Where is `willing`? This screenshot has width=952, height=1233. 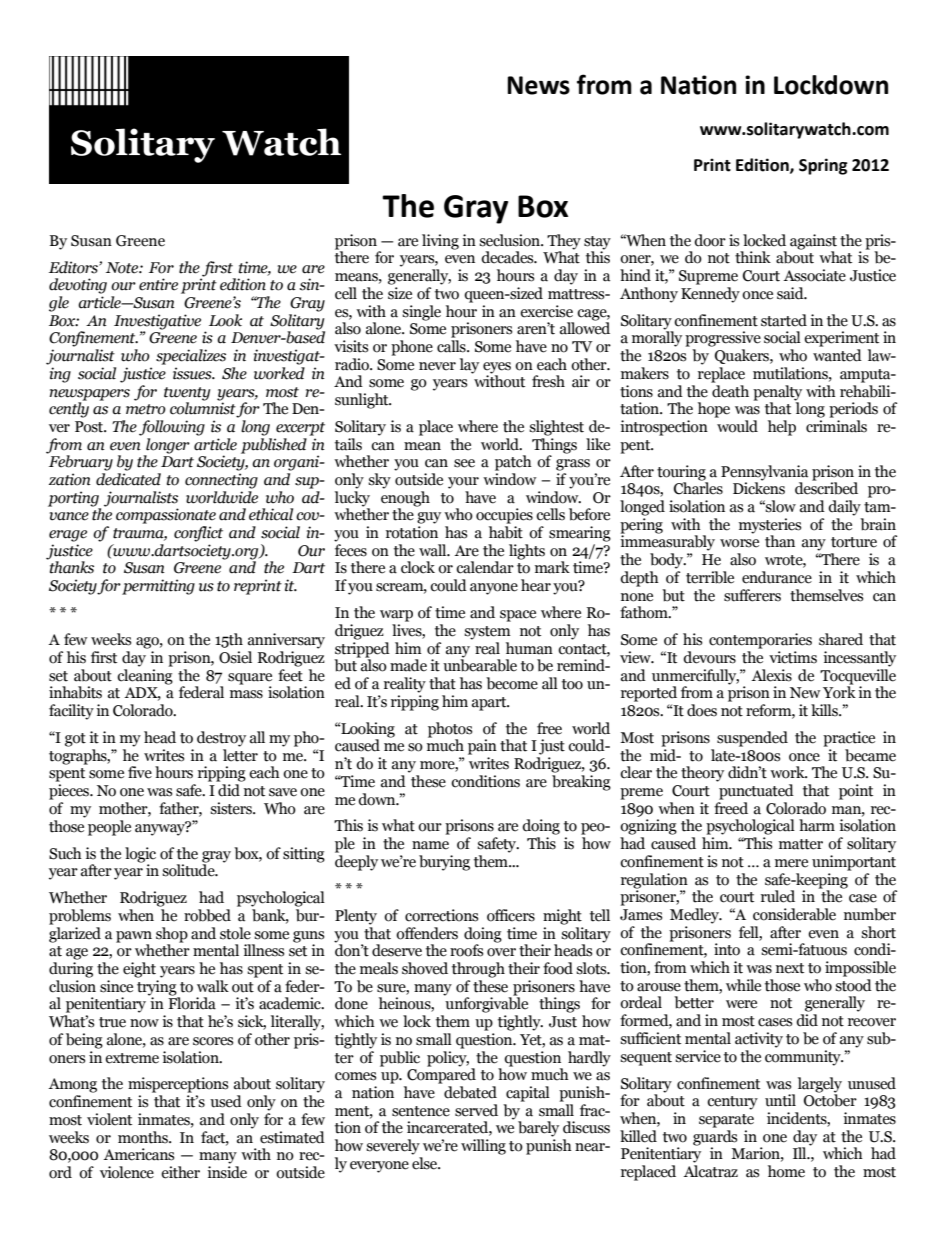 willing is located at coordinates (483, 1147).
